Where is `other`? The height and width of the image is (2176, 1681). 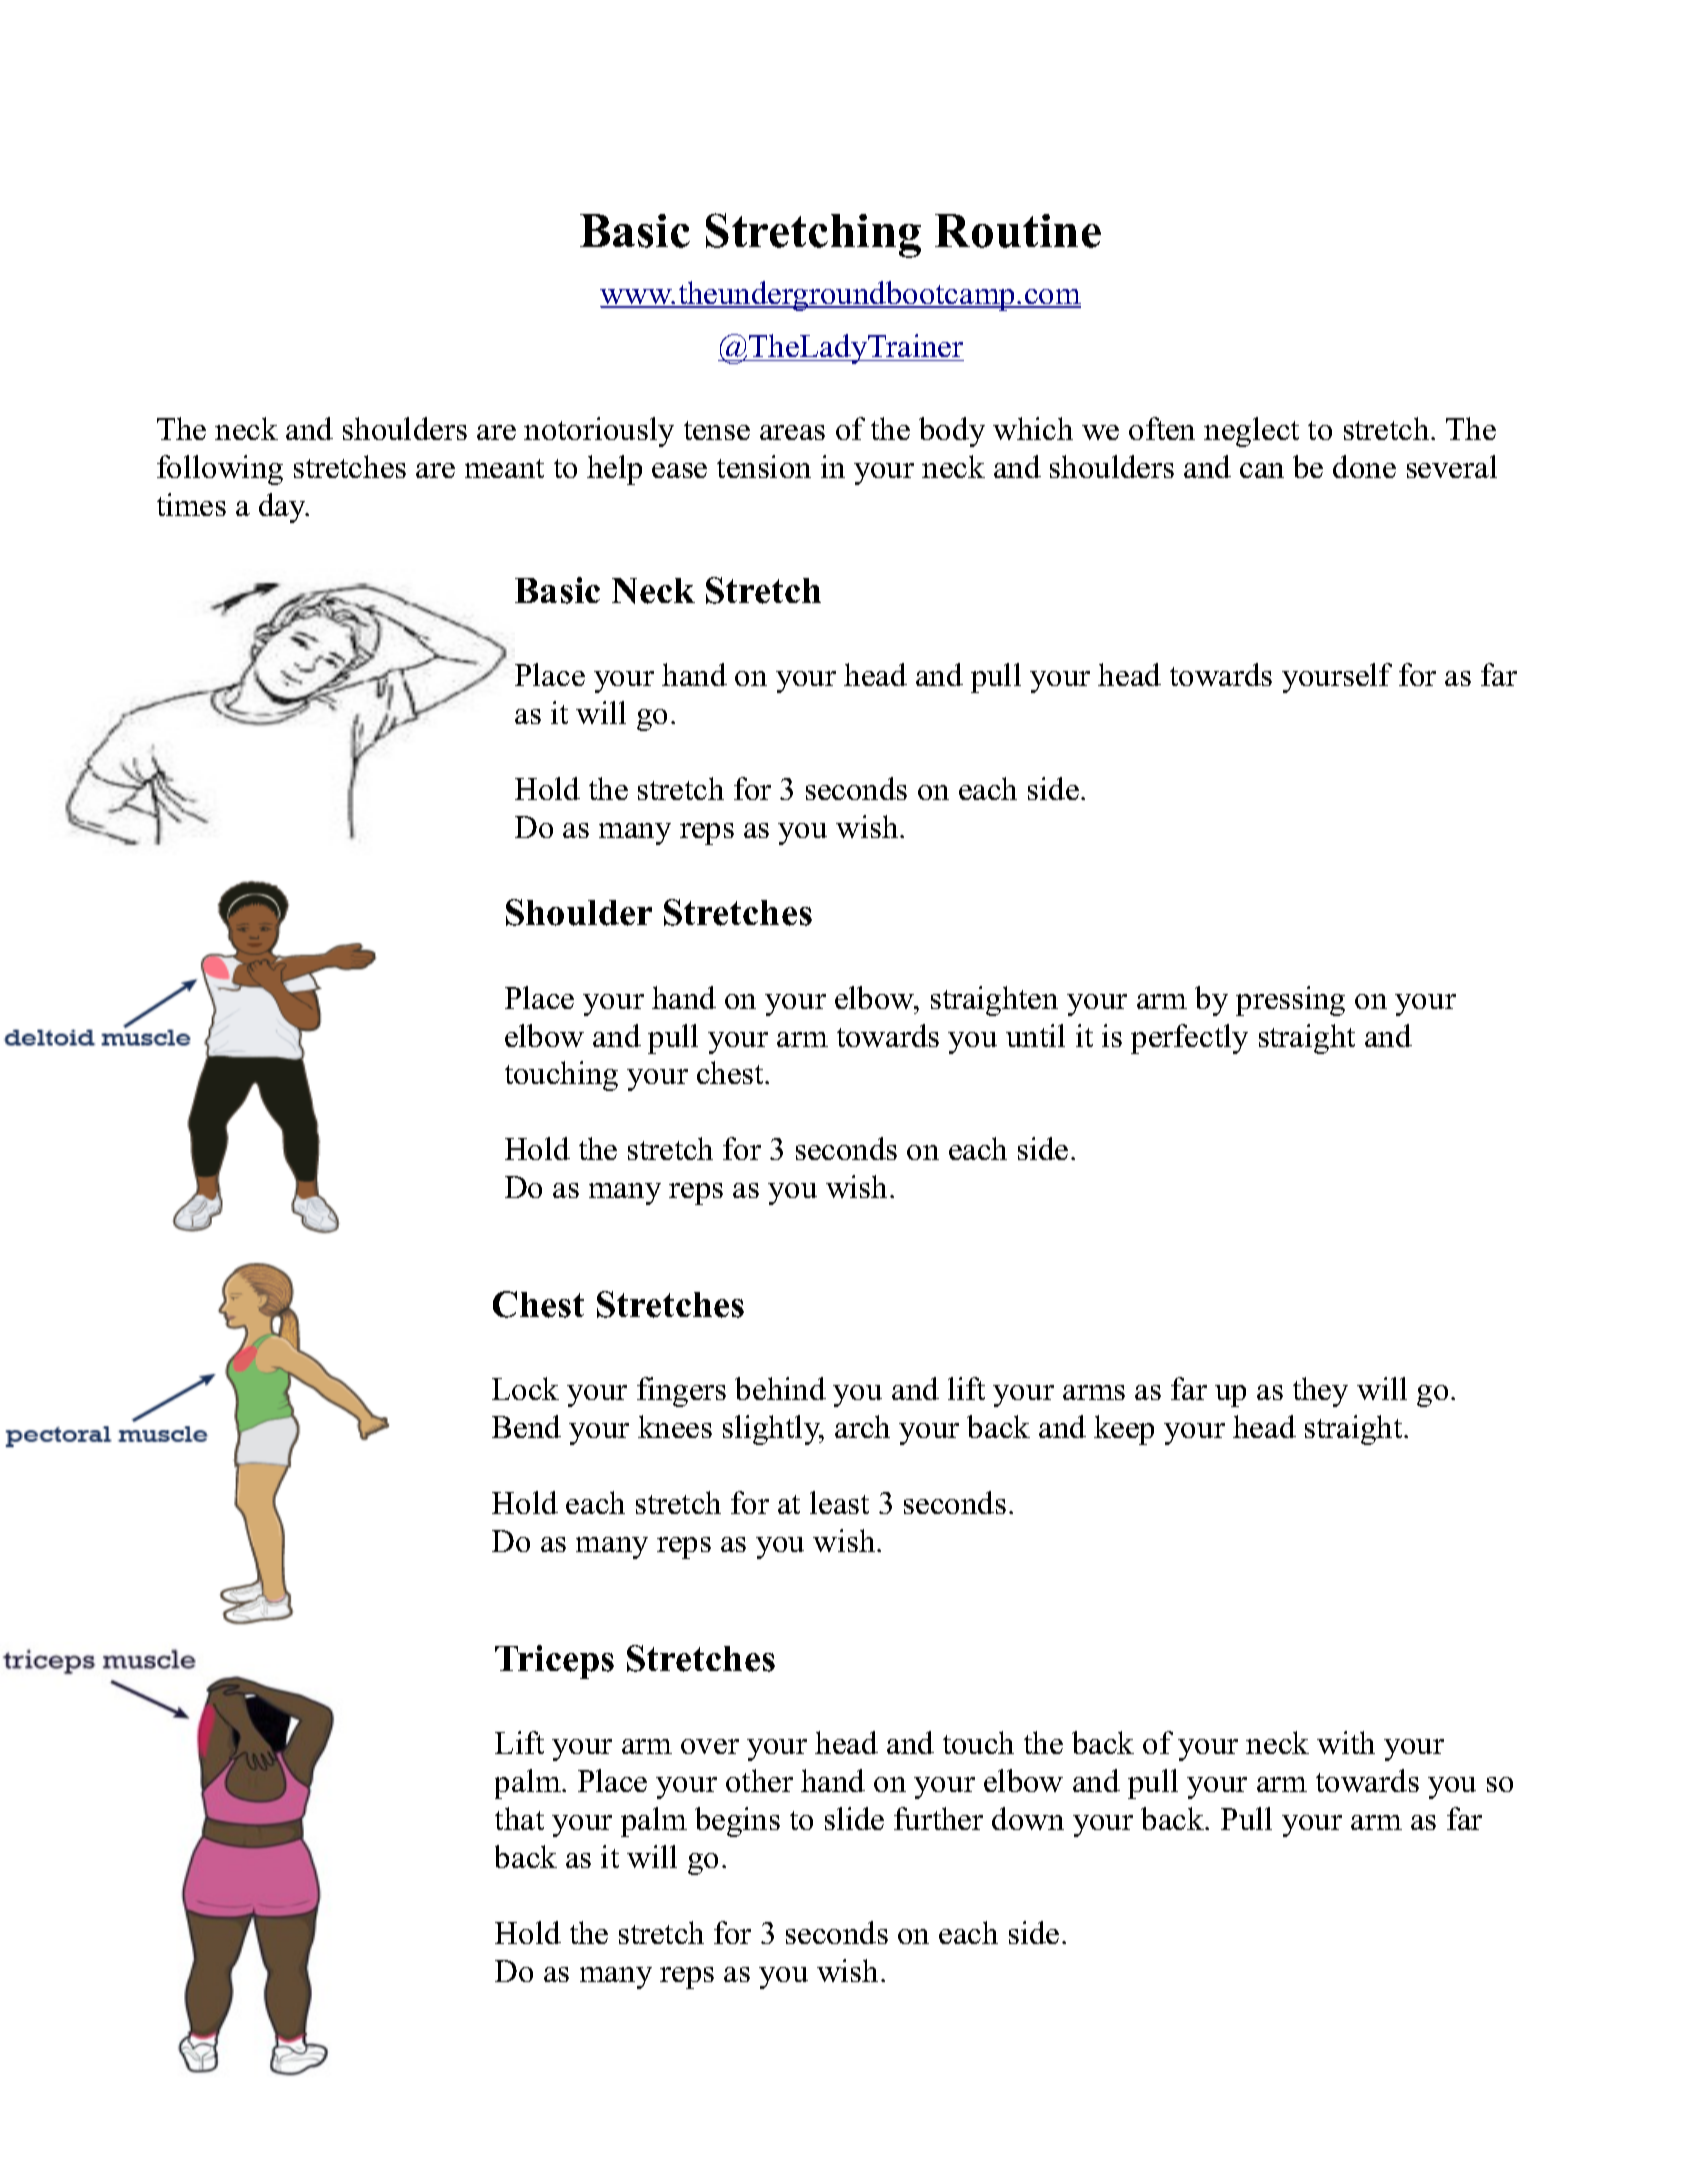
other is located at coordinates (759, 1780).
